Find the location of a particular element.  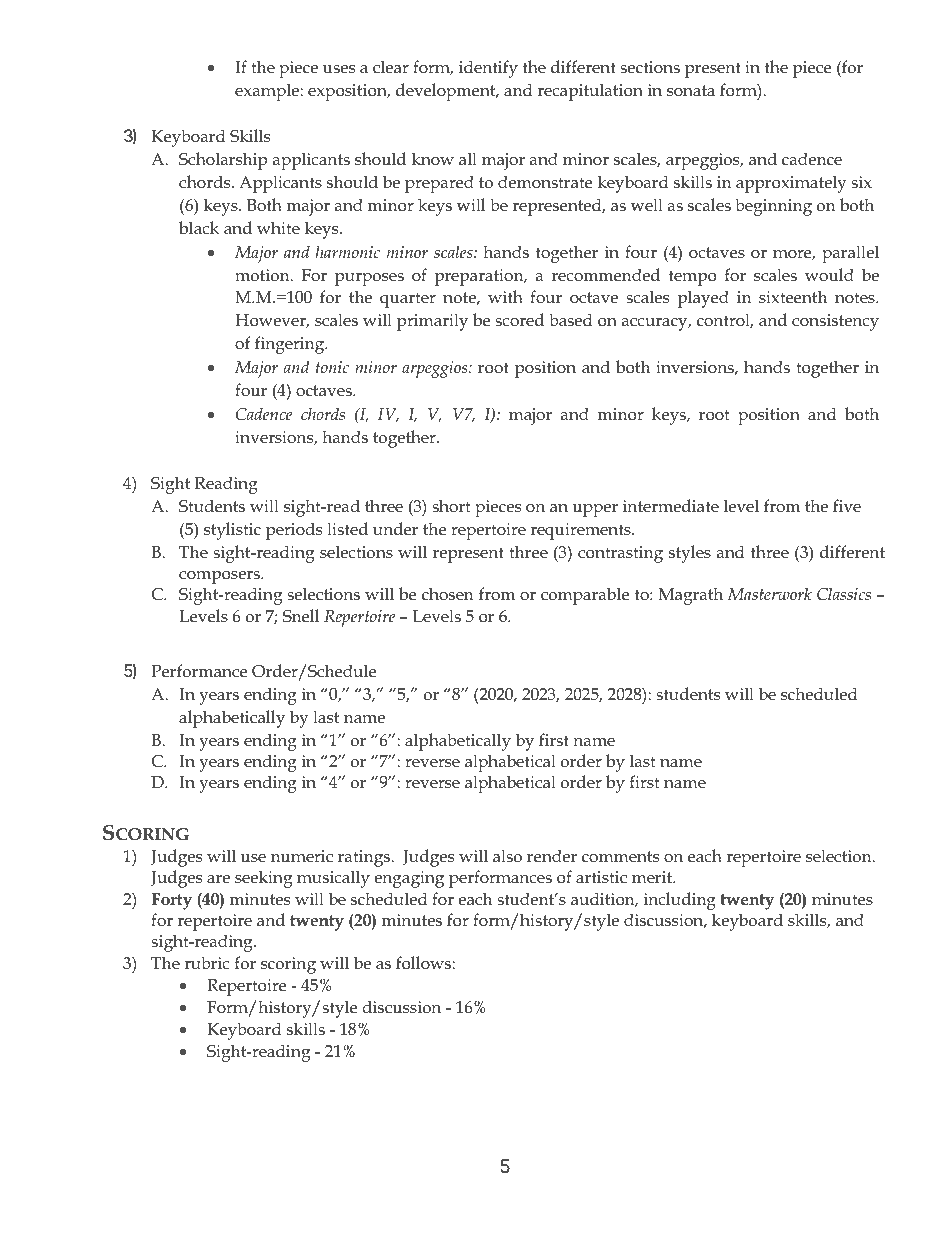

with is located at coordinates (505, 296).
